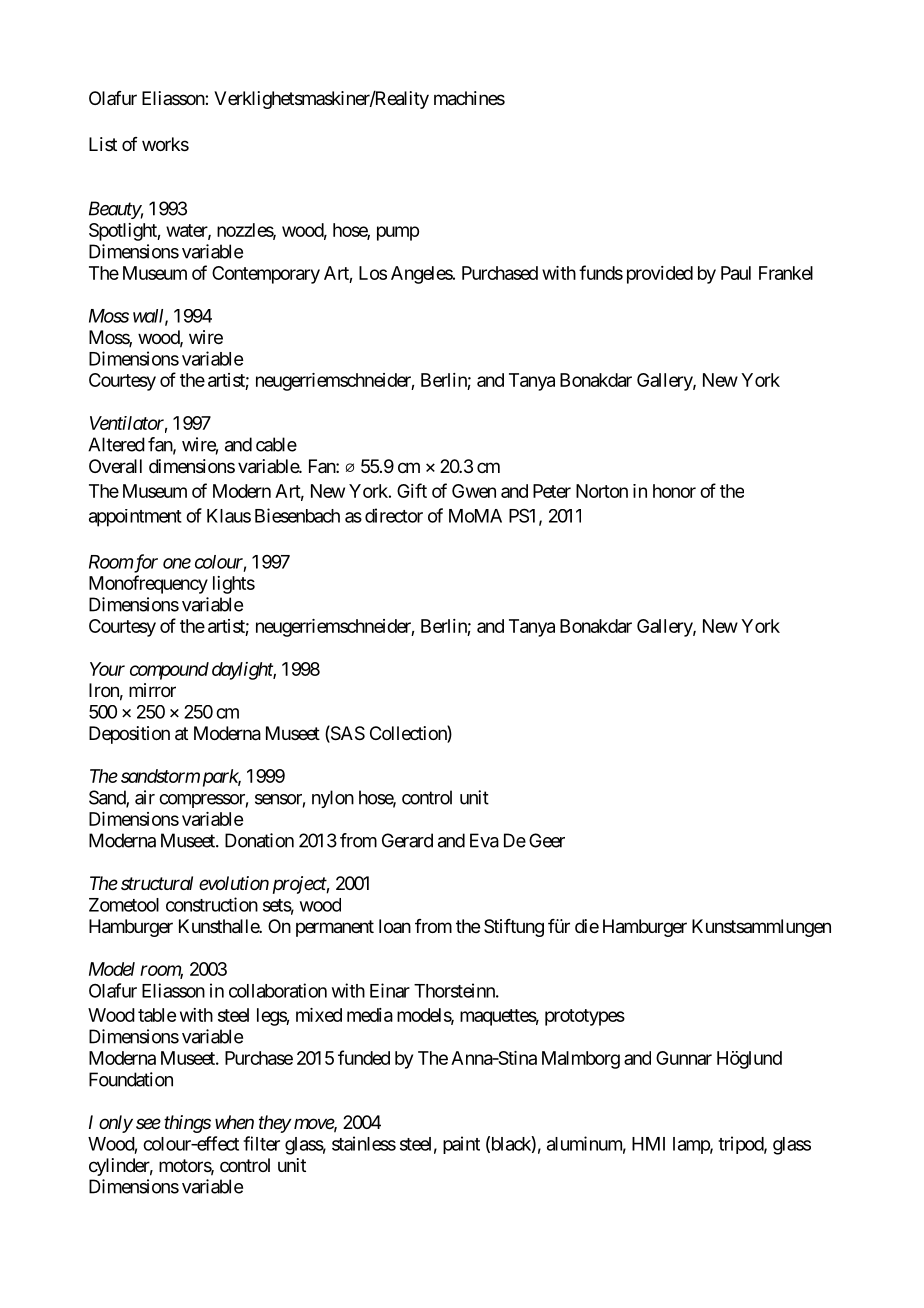 The width and height of the document is (924, 1308). I want to click on Eva, so click(484, 840).
